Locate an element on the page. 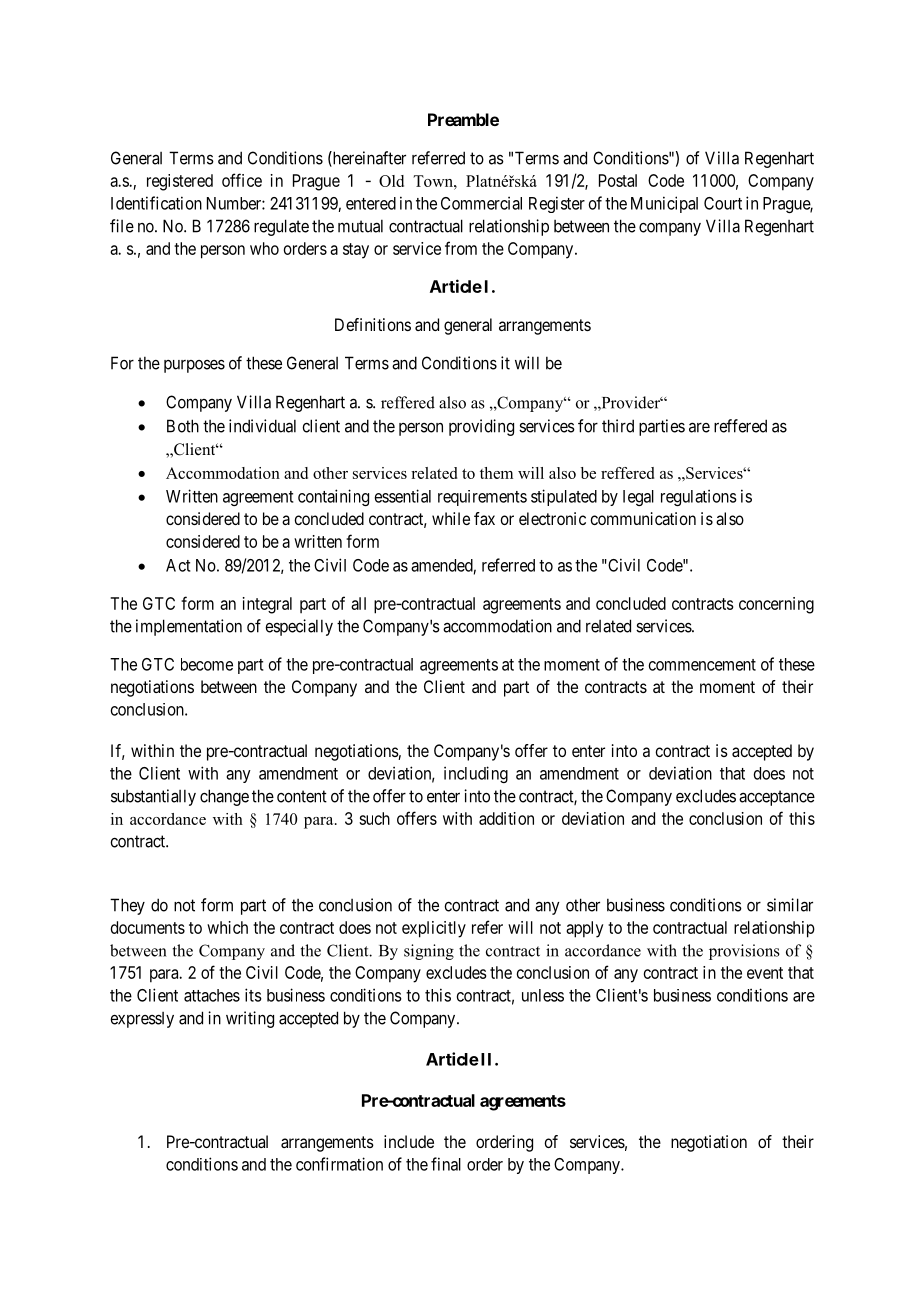  Both is located at coordinates (183, 426).
